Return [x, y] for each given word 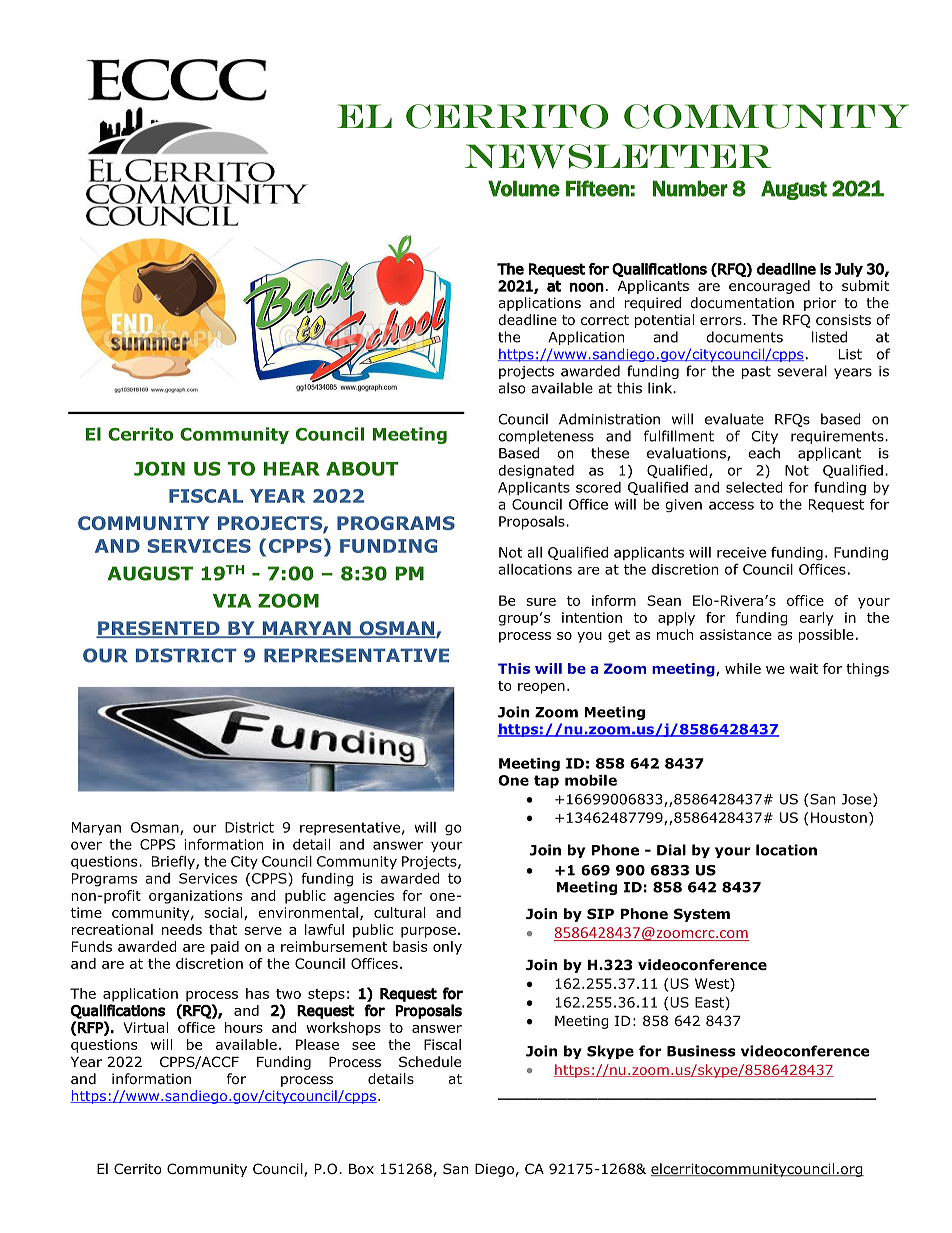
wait [804, 668]
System [702, 915]
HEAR [292, 469]
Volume [524, 188]
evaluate [734, 419]
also [512, 388]
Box [361, 1169]
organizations [195, 897]
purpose [428, 932]
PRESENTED [159, 629]
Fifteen [598, 188]
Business [701, 1051]
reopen [541, 688]
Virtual [145, 1027]
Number [690, 188]
